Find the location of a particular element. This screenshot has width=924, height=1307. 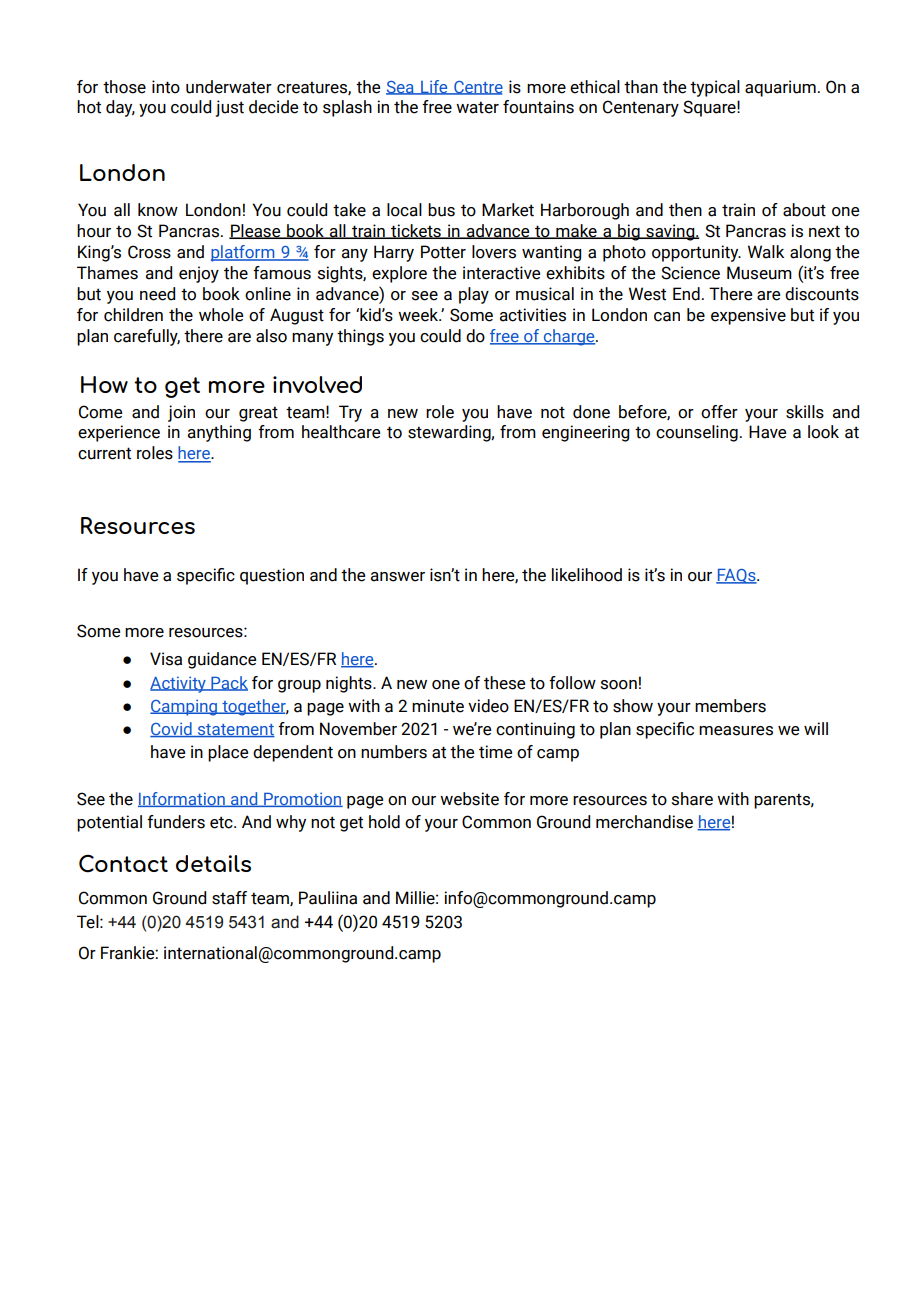

current is located at coordinates (104, 453).
